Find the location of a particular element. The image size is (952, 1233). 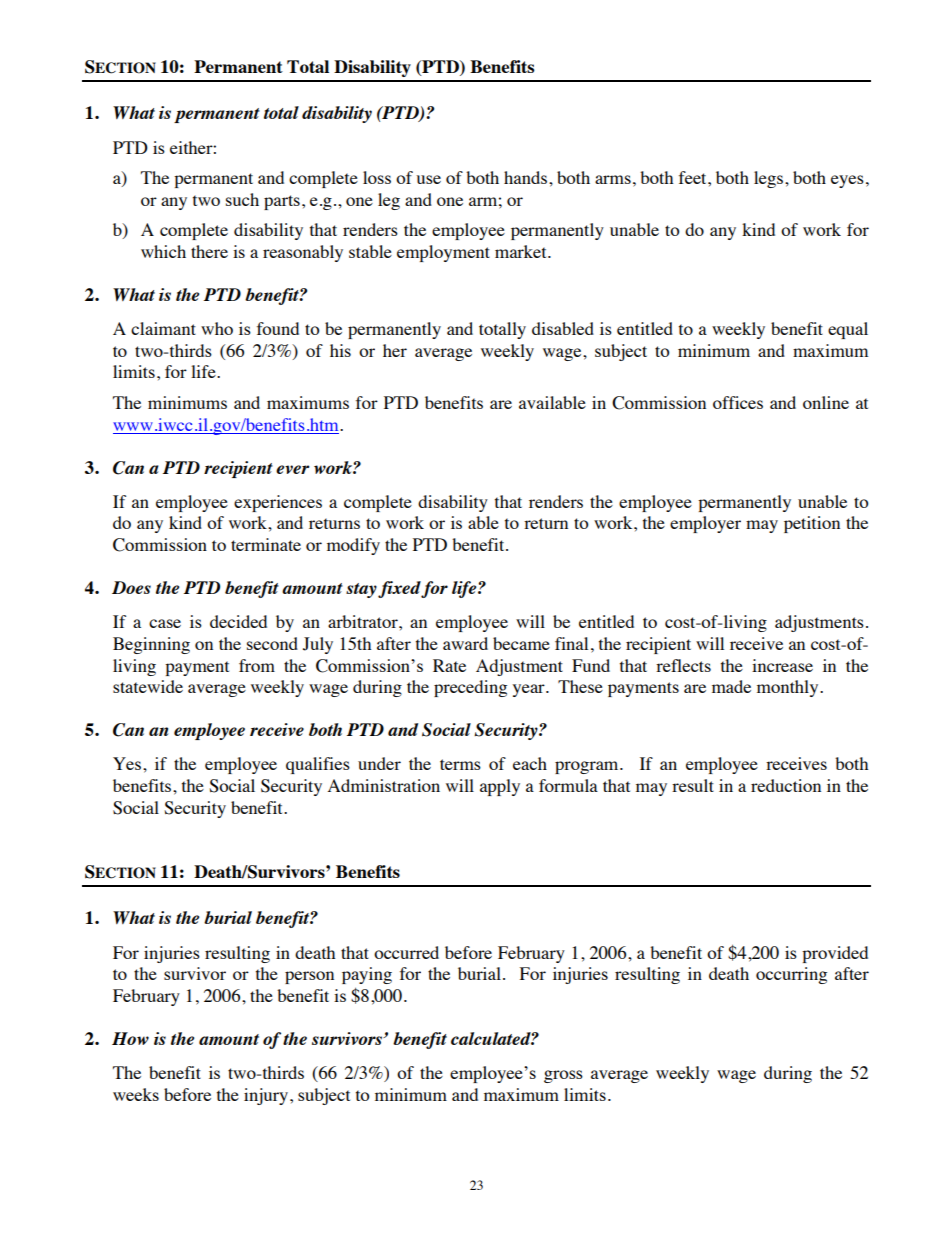

hands is located at coordinates (527, 177).
